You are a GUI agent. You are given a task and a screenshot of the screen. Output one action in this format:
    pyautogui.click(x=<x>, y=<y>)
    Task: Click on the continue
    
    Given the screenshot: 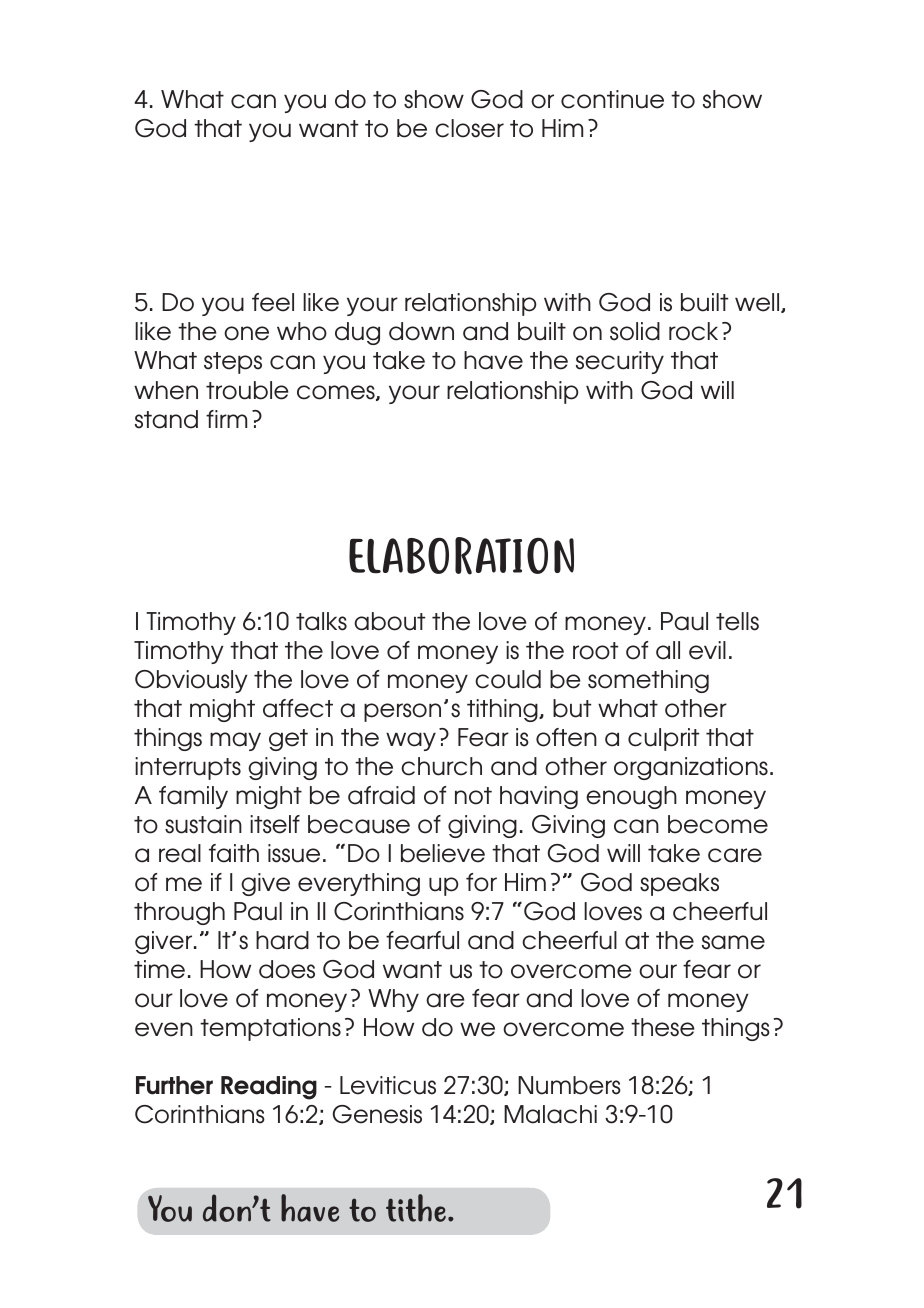 What is the action you would take?
    pyautogui.click(x=612, y=99)
